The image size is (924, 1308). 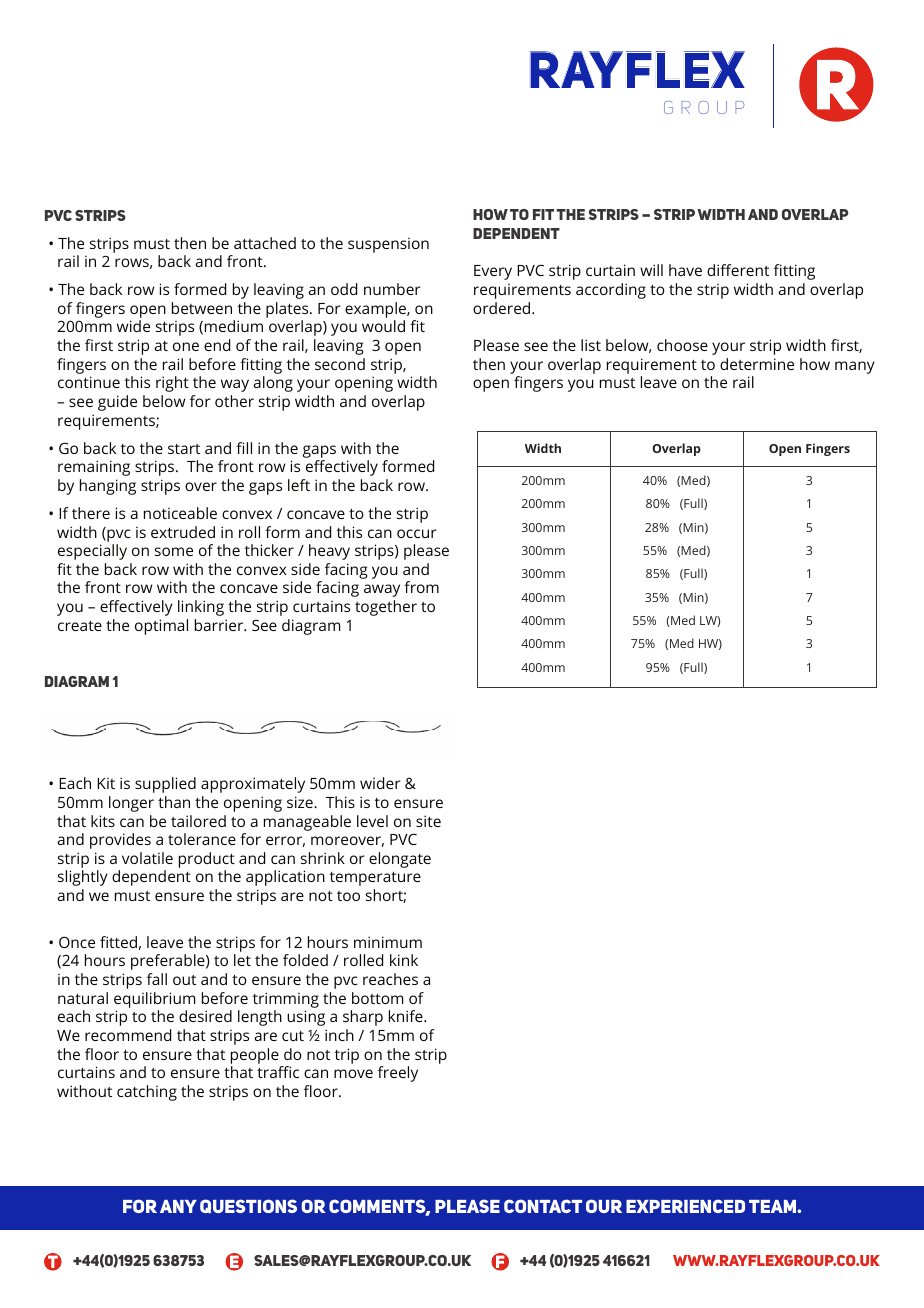 What do you see at coordinates (202, 308) in the document?
I see `between` at bounding box center [202, 308].
